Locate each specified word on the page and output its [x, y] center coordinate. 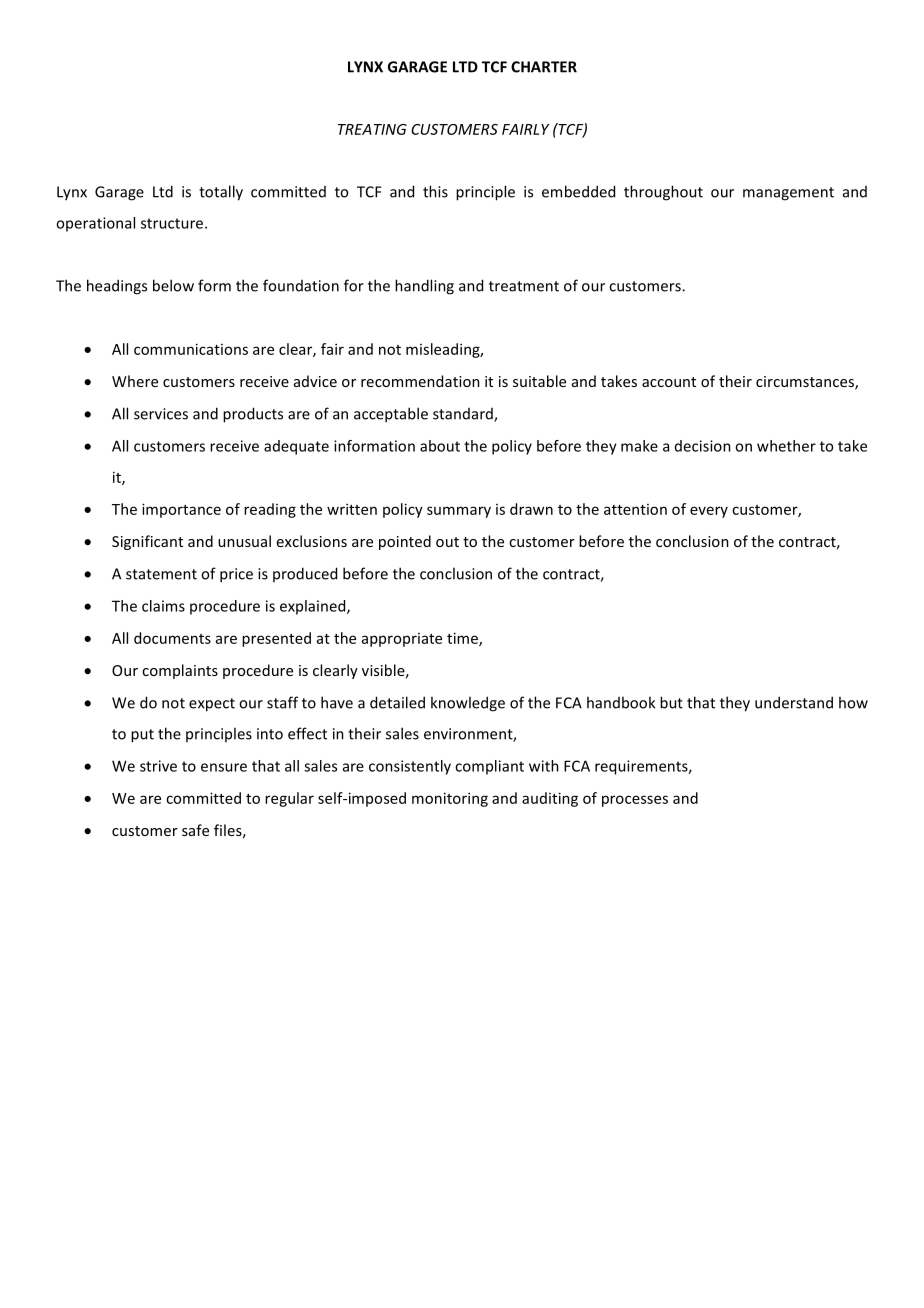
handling [424, 287]
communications [191, 349]
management [788, 194]
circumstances [806, 383]
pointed [405, 542]
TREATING [372, 129]
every [709, 512]
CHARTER [544, 67]
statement [161, 574]
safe [195, 830]
